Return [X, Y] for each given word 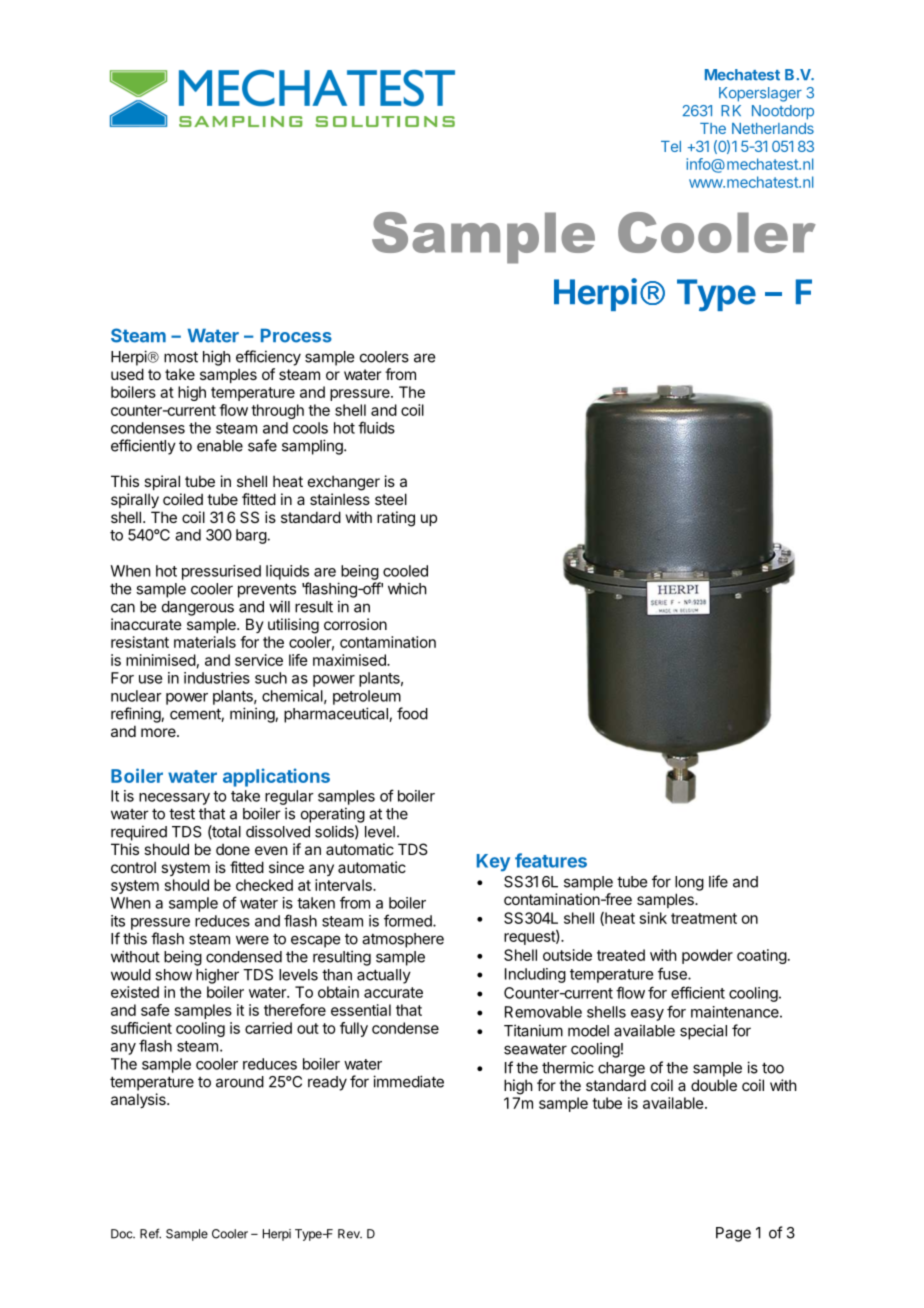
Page [733, 1234]
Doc [123, 1234]
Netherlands [773, 128]
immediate [408, 1081]
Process [296, 336]
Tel [671, 146]
